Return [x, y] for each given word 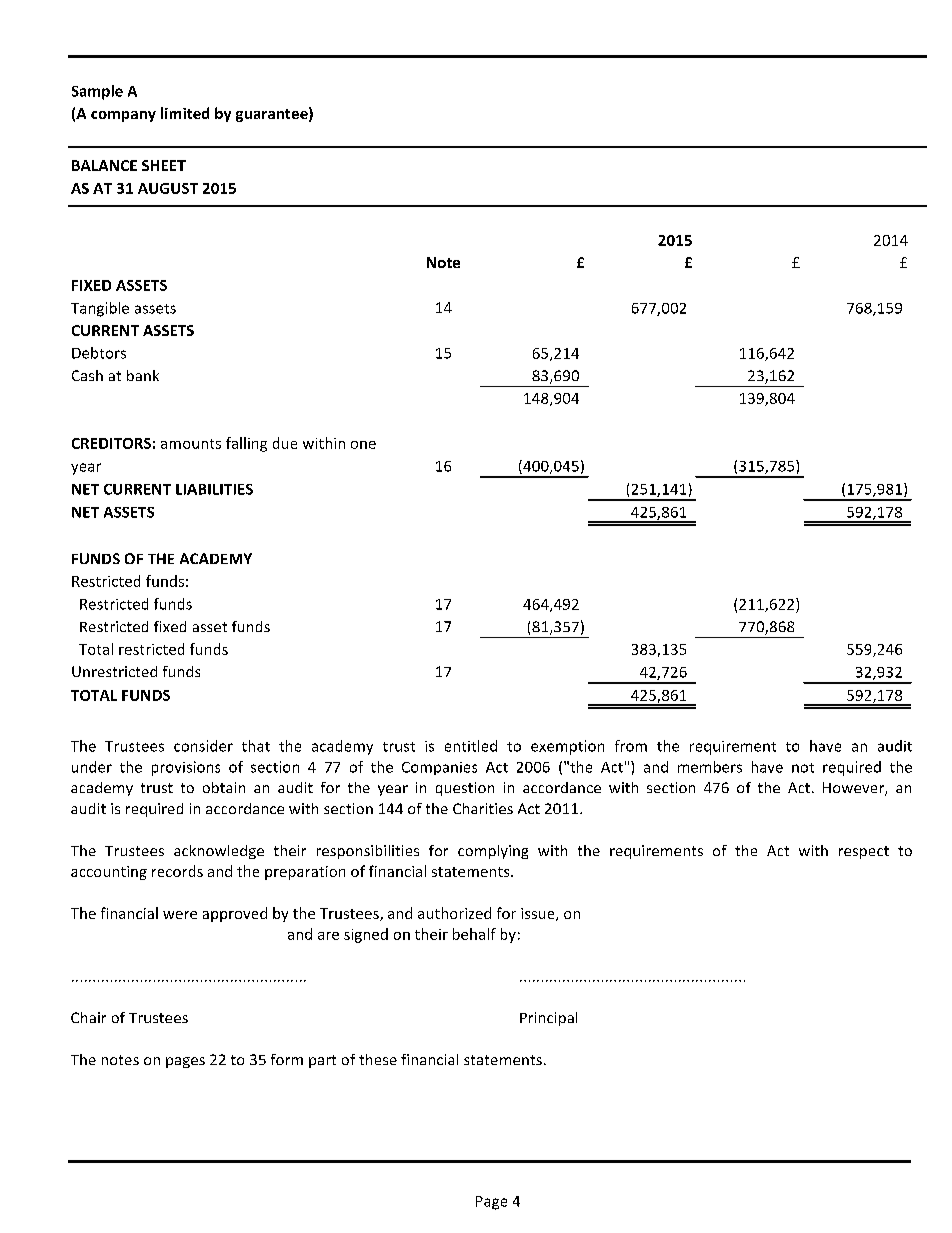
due [285, 443]
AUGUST [168, 188]
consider [203, 746]
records [177, 871]
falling [246, 444]
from [631, 746]
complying [493, 852]
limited [185, 113]
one [363, 445]
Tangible [100, 309]
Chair [88, 1017]
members [710, 767]
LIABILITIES [214, 489]
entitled [471, 746]
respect [864, 852]
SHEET [164, 165]
